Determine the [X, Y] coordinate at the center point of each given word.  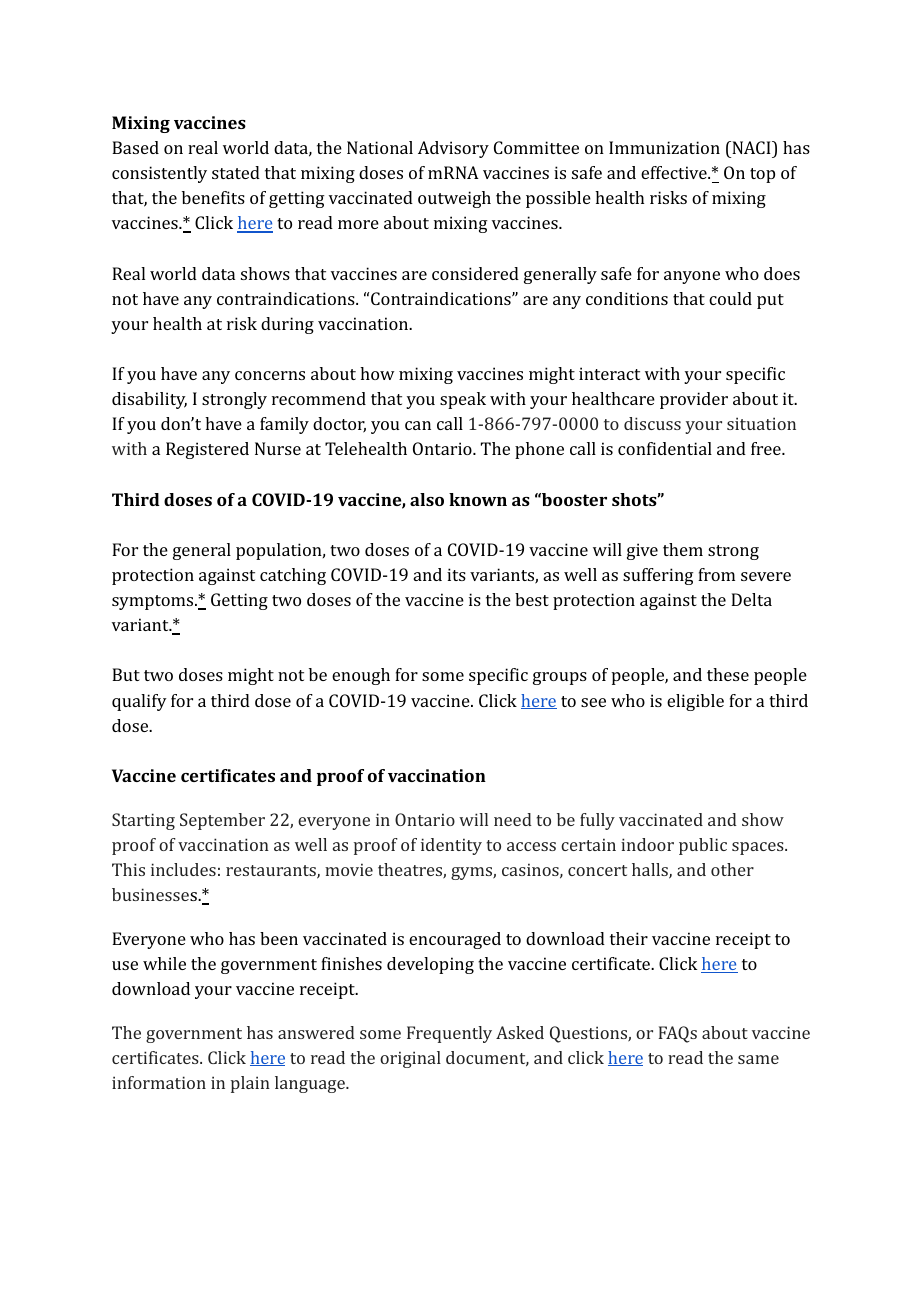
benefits [213, 197]
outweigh [454, 199]
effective [675, 172]
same [758, 1059]
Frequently [449, 1034]
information [159, 1082]
